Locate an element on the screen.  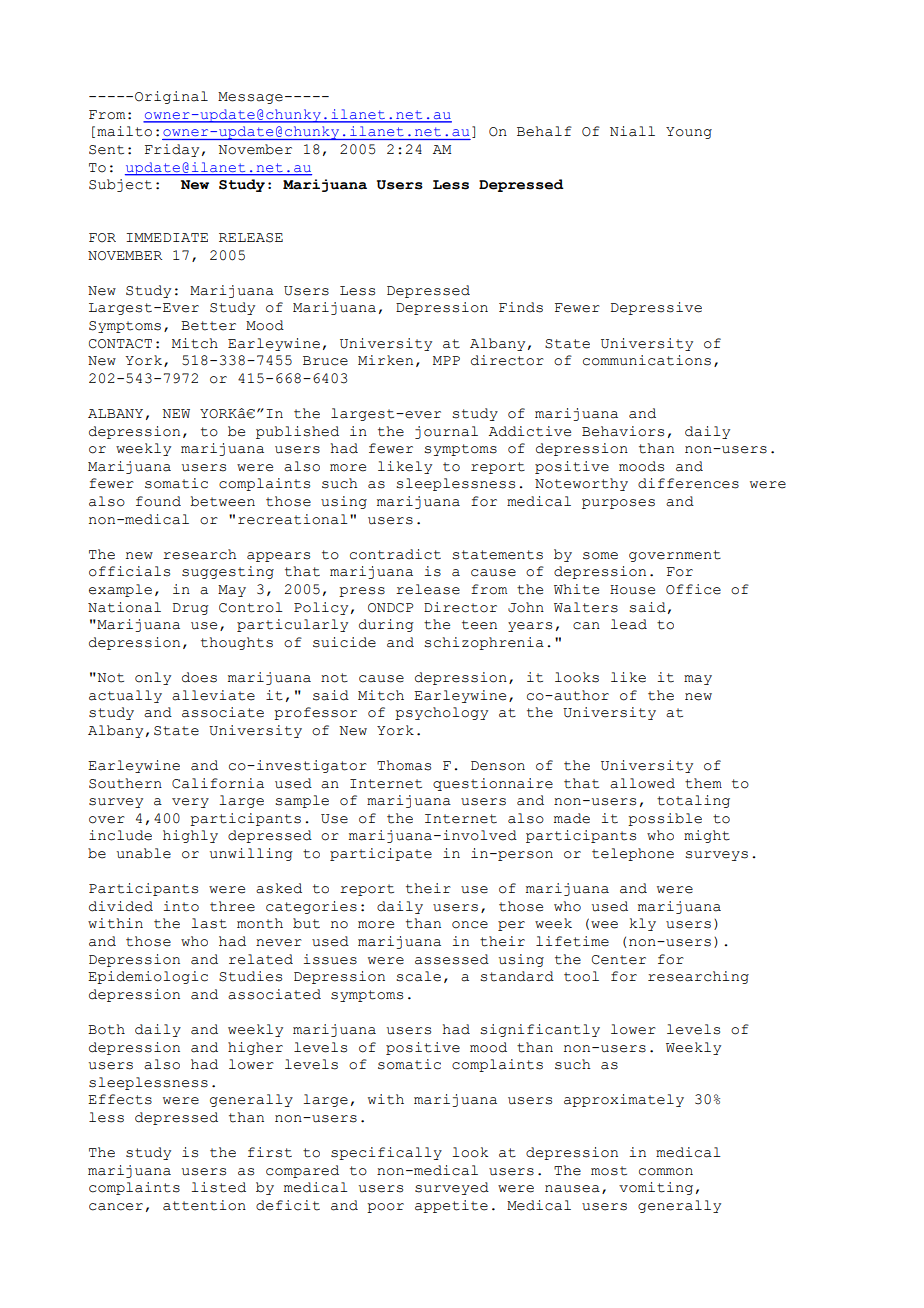
Friday is located at coordinates (172, 150).
